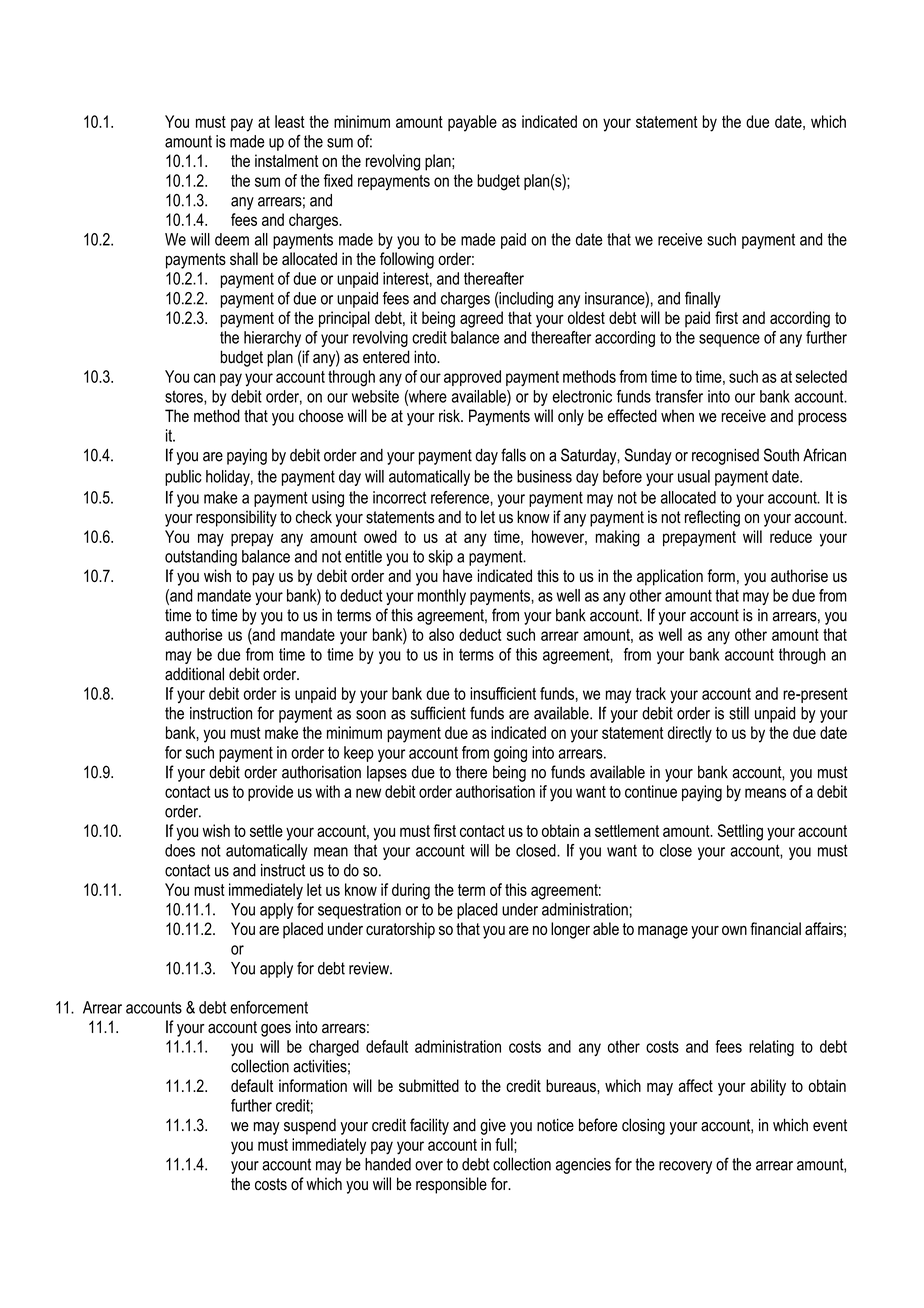 This screenshot has width=924, height=1308. What do you see at coordinates (441, 634) in the screenshot?
I see `also` at bounding box center [441, 634].
